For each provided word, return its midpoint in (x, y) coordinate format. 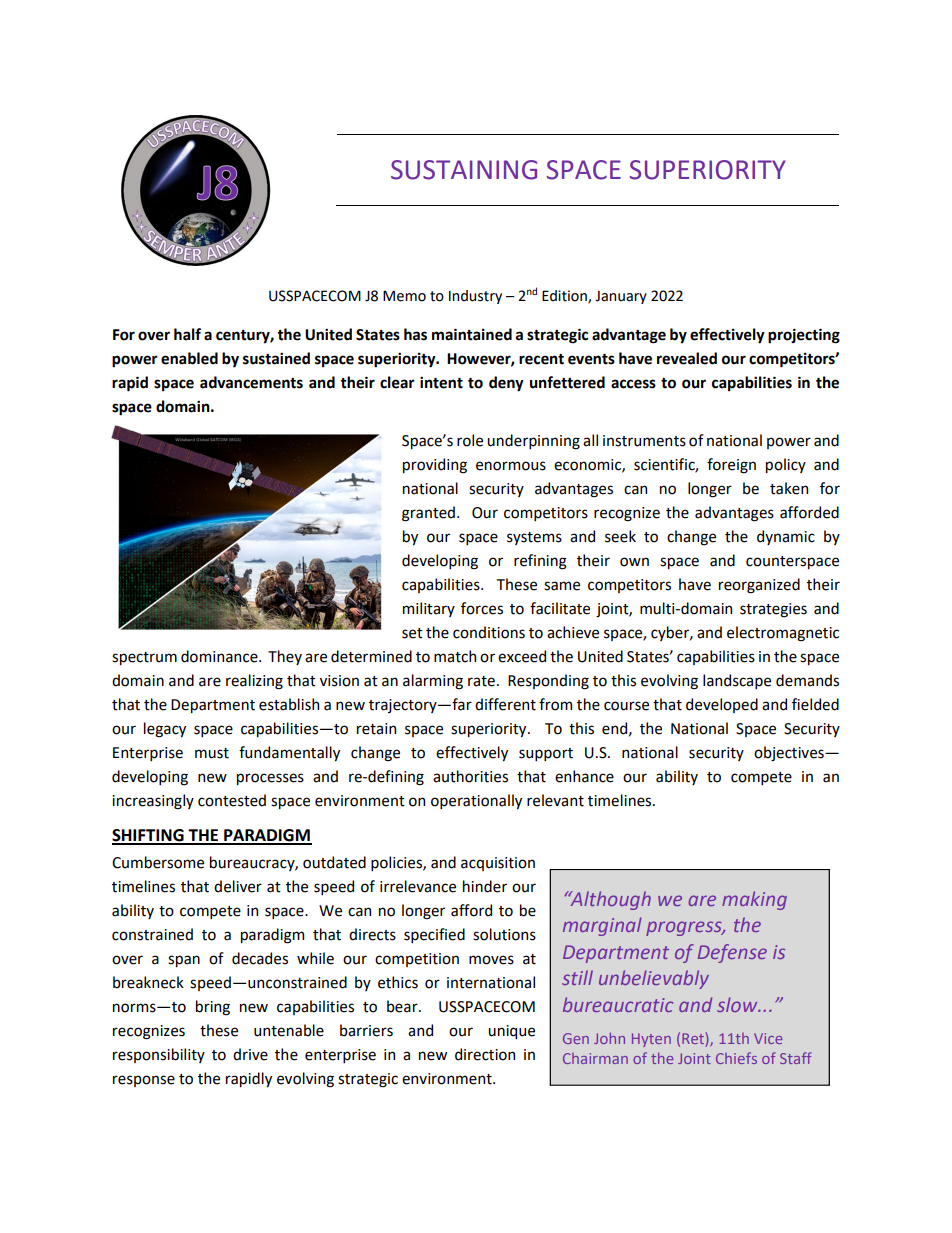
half (187, 334)
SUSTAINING (464, 170)
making (754, 900)
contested (232, 800)
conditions (489, 632)
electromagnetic (783, 634)
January (621, 297)
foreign (731, 466)
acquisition (498, 864)
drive (250, 1054)
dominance (220, 656)
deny (506, 384)
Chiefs (736, 1058)
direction (485, 1054)
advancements (251, 382)
